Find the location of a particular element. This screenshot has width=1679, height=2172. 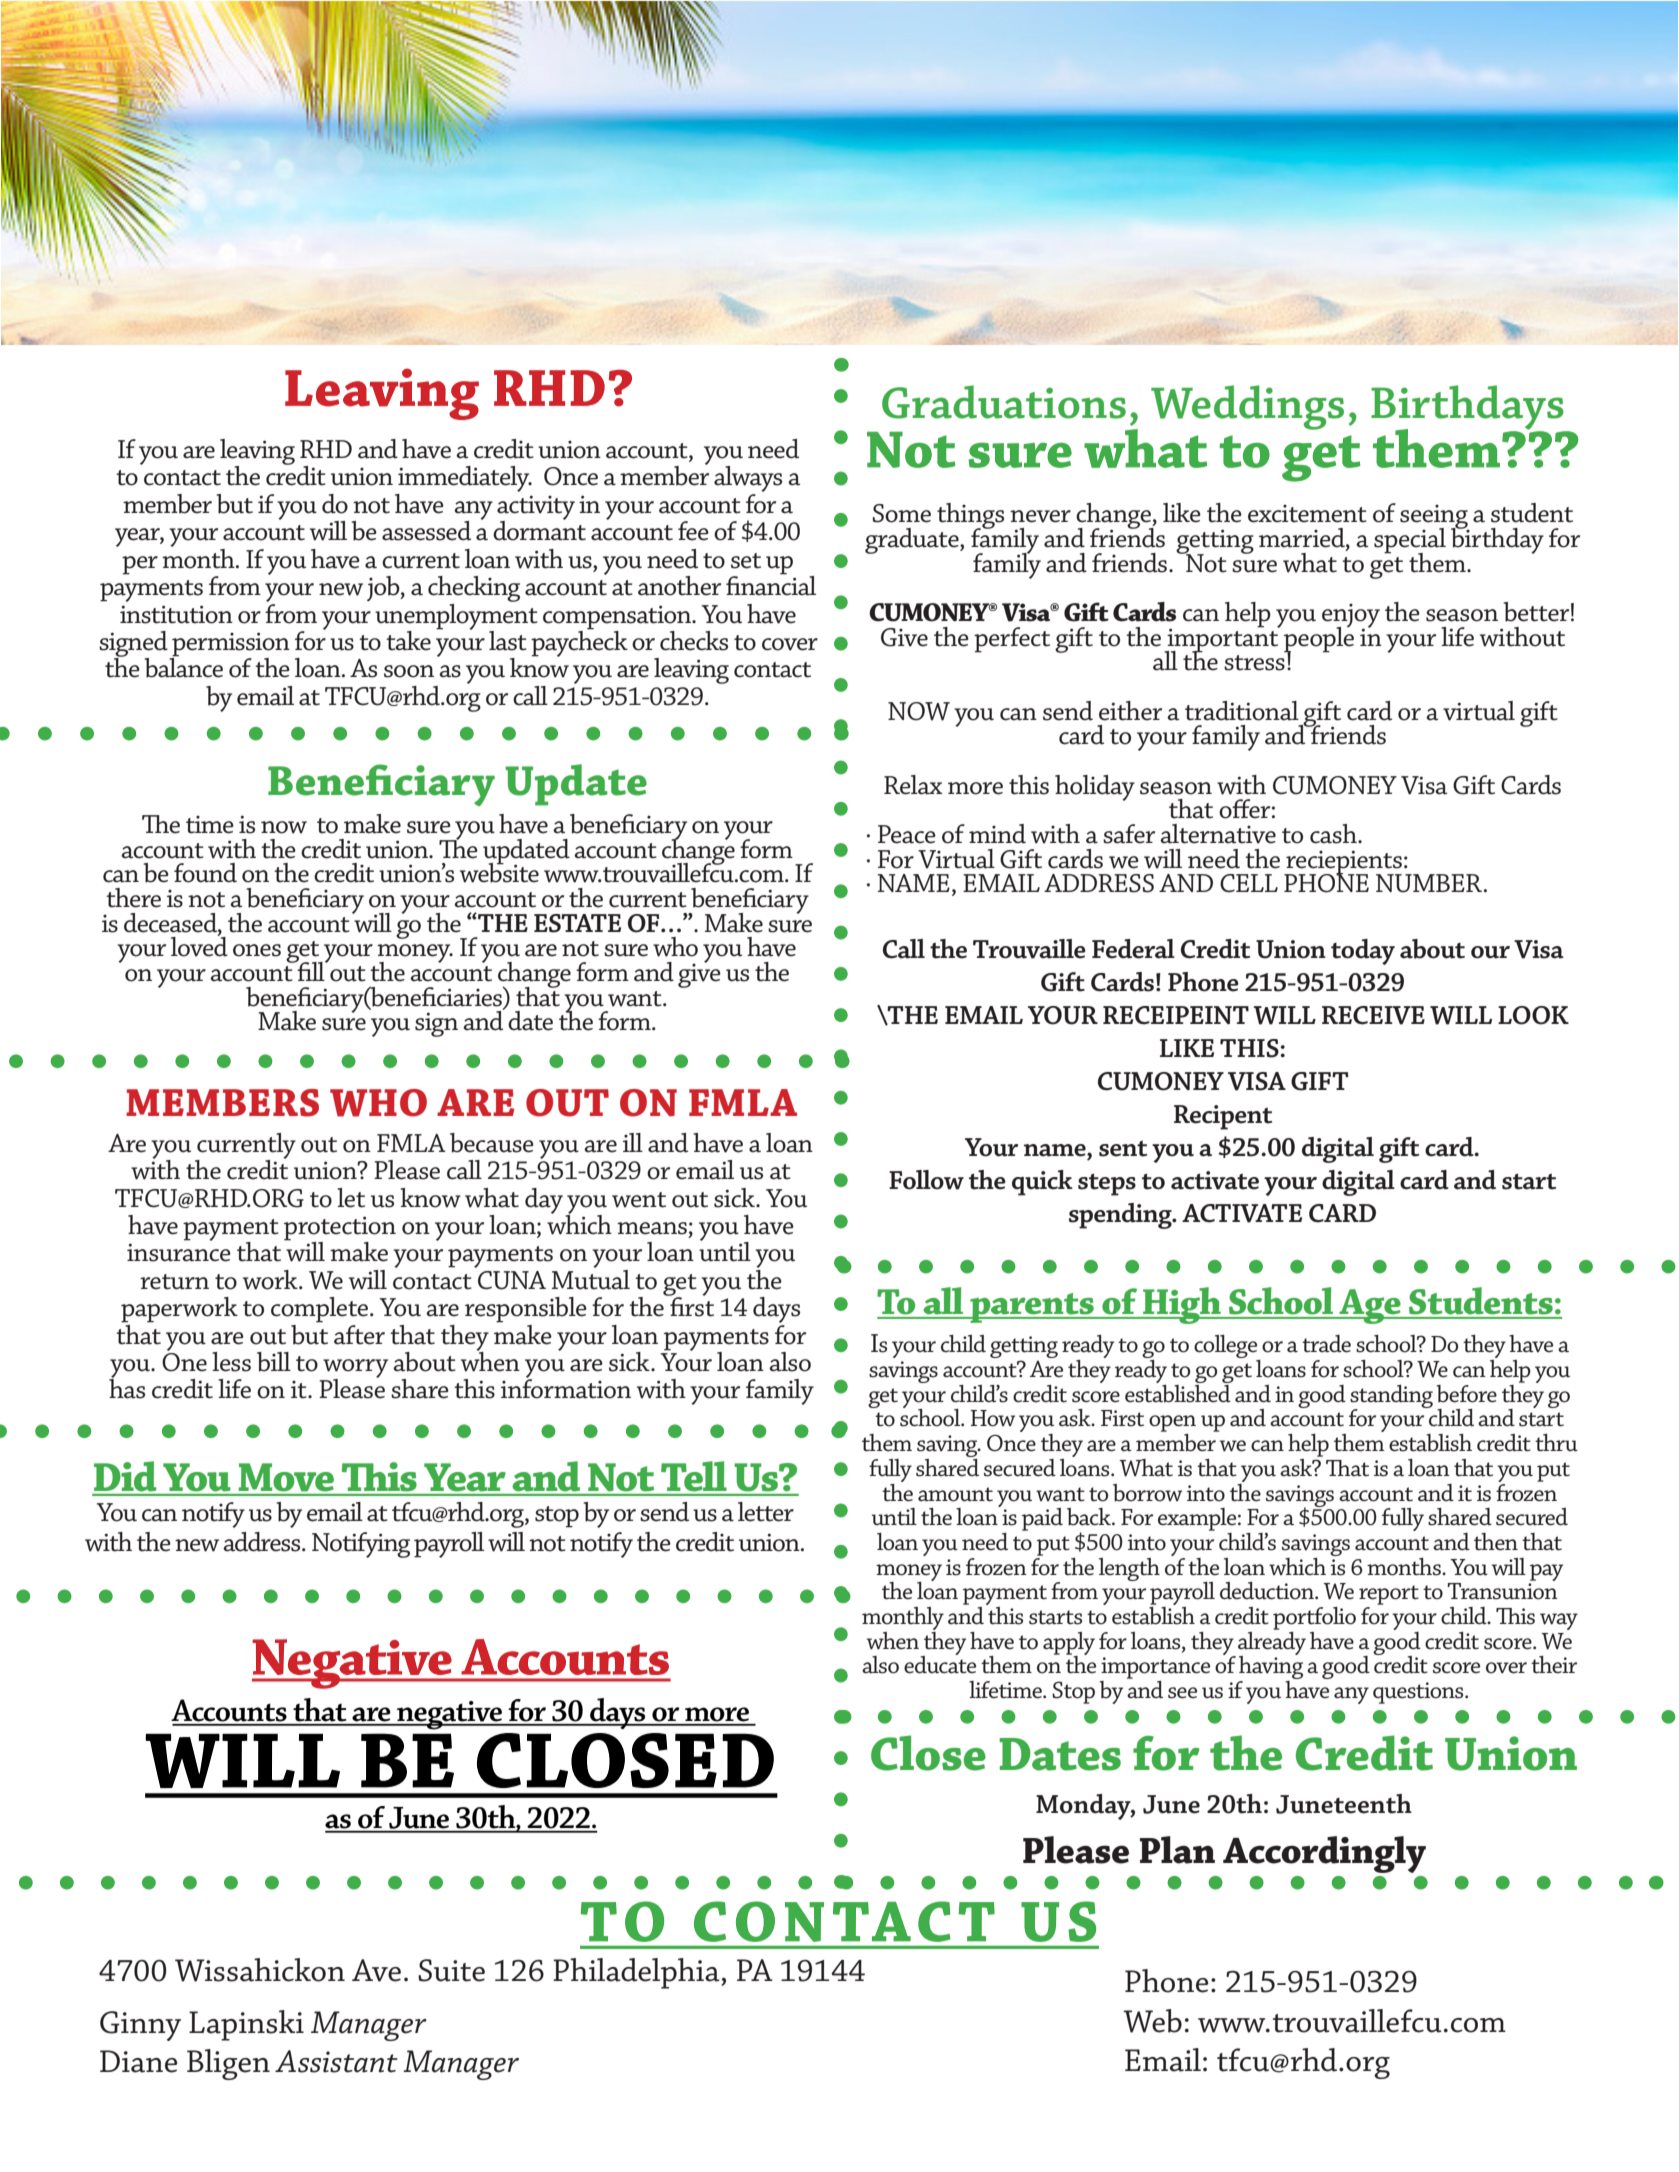

Peace is located at coordinates (907, 834).
